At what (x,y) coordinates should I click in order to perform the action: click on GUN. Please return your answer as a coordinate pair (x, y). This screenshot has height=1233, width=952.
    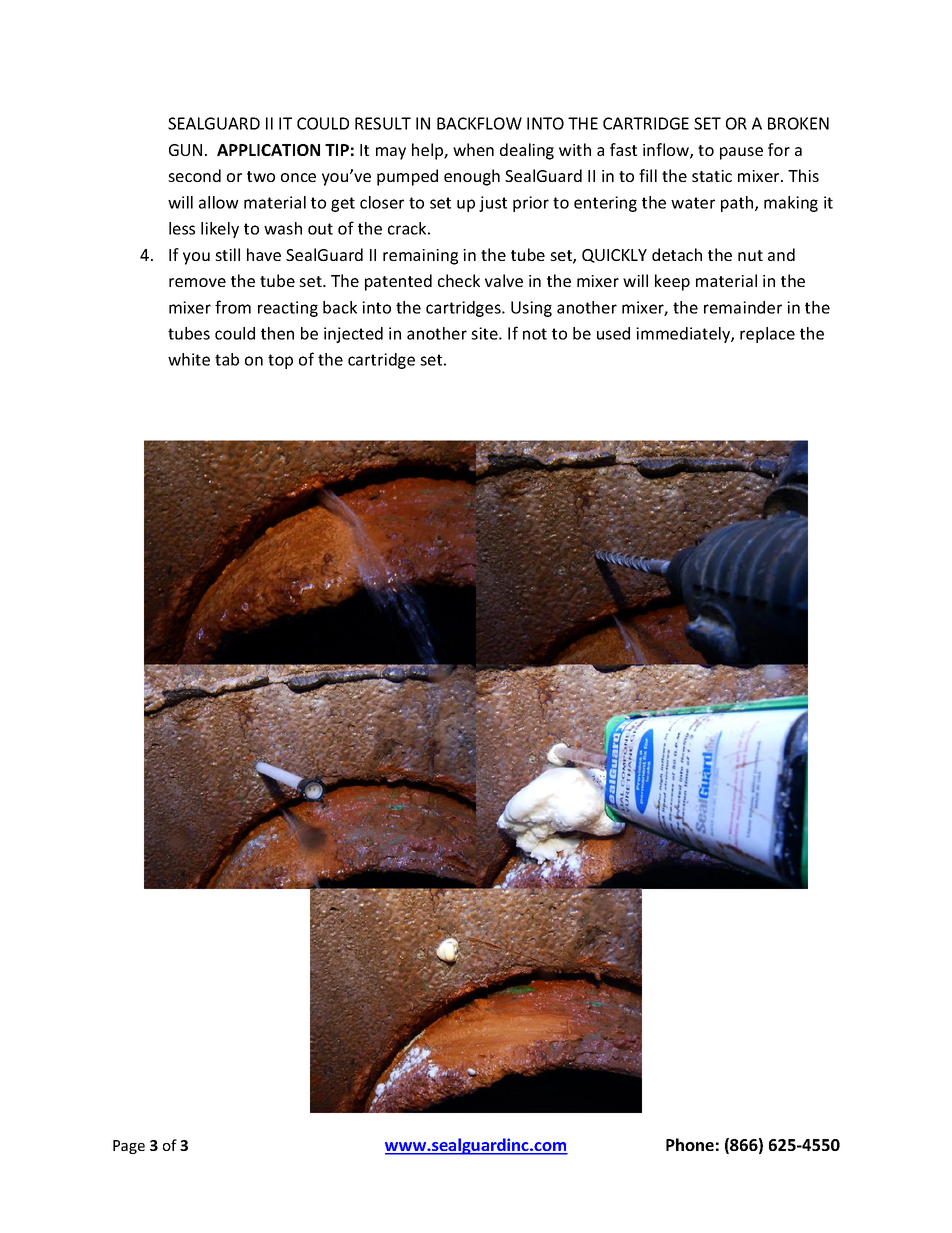
    Looking at the image, I should click on (185, 150).
